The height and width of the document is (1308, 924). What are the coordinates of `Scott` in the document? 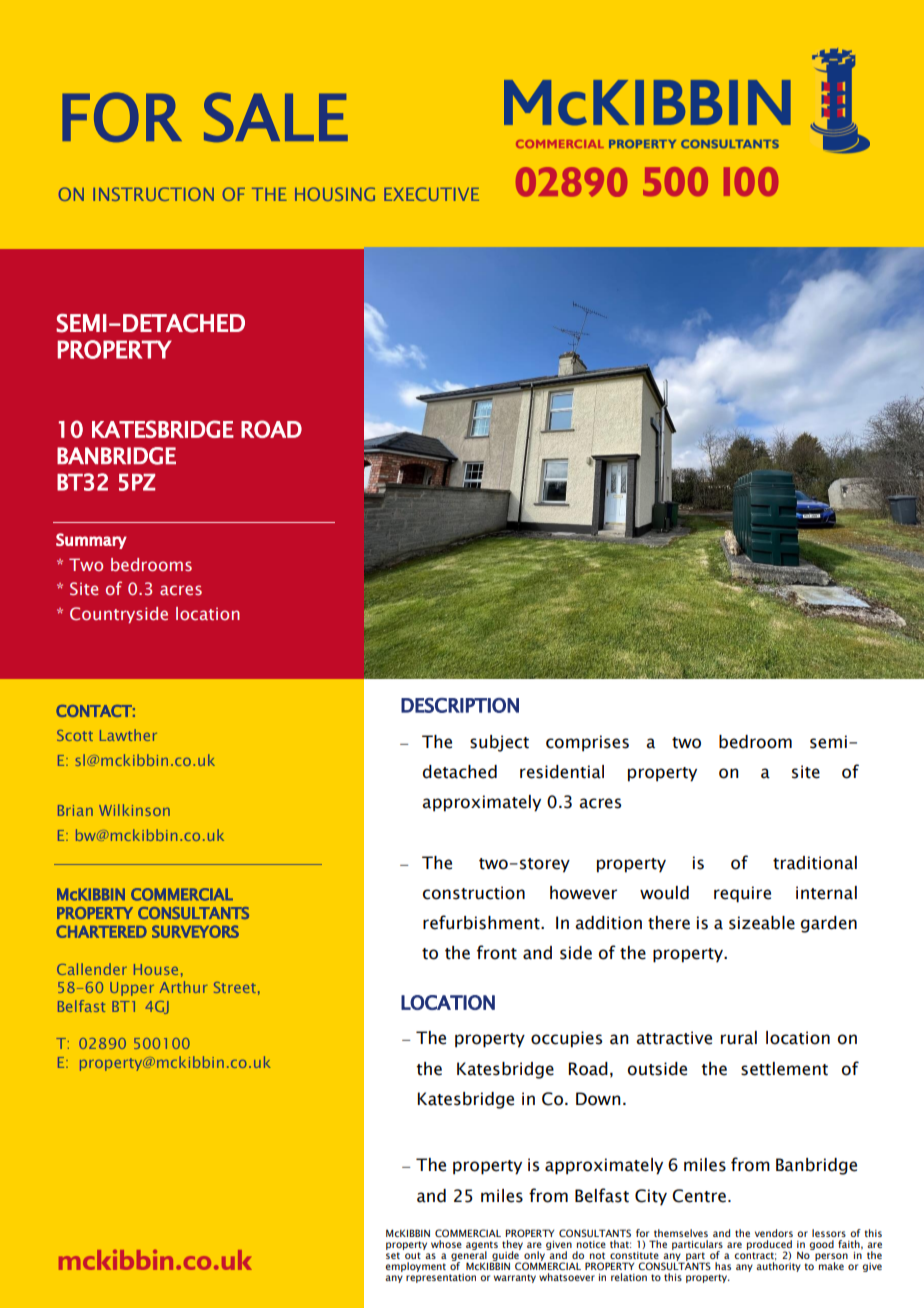 It's located at (75, 735).
